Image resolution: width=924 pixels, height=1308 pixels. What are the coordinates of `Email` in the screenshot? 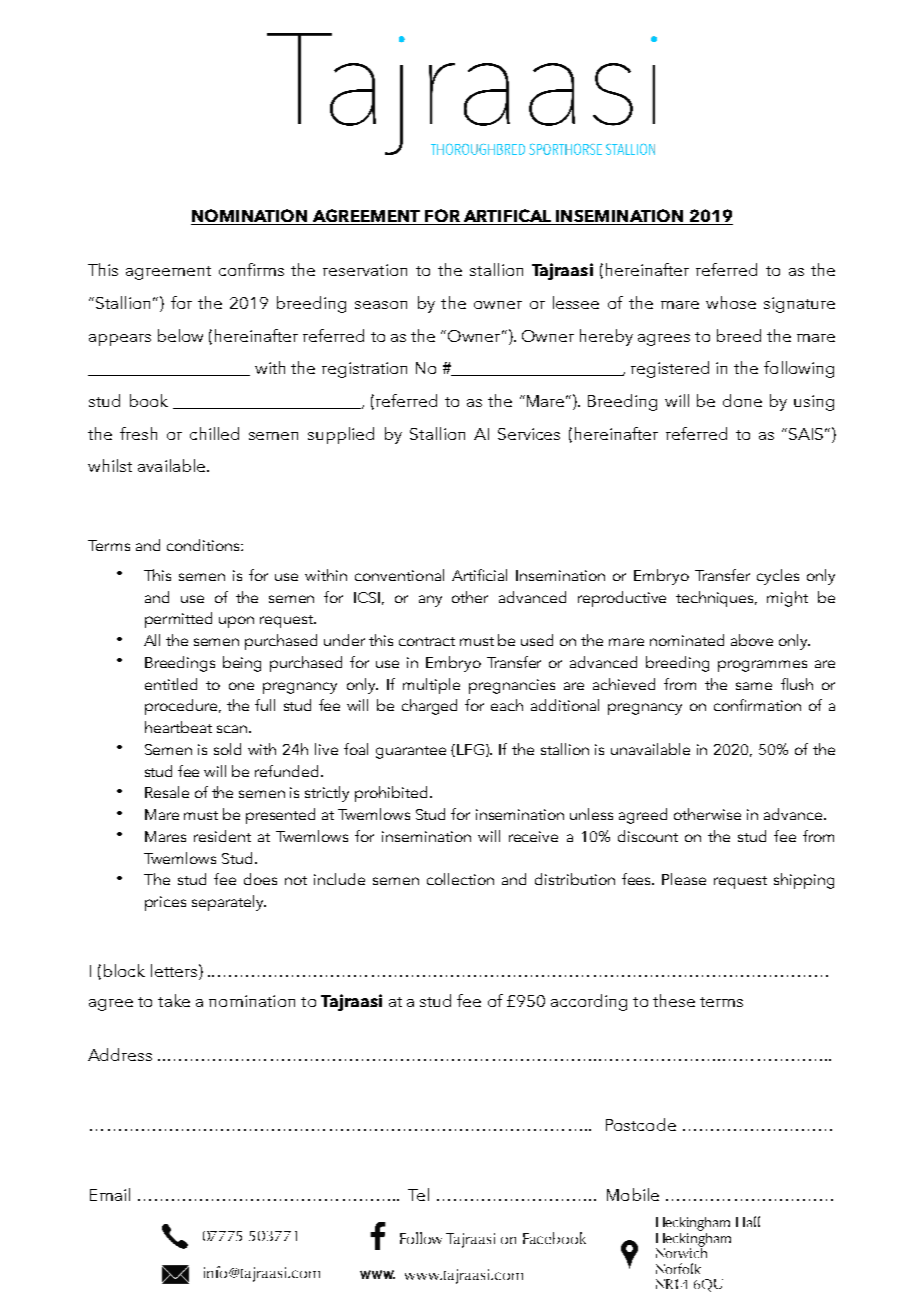 It's located at (110, 1194).
